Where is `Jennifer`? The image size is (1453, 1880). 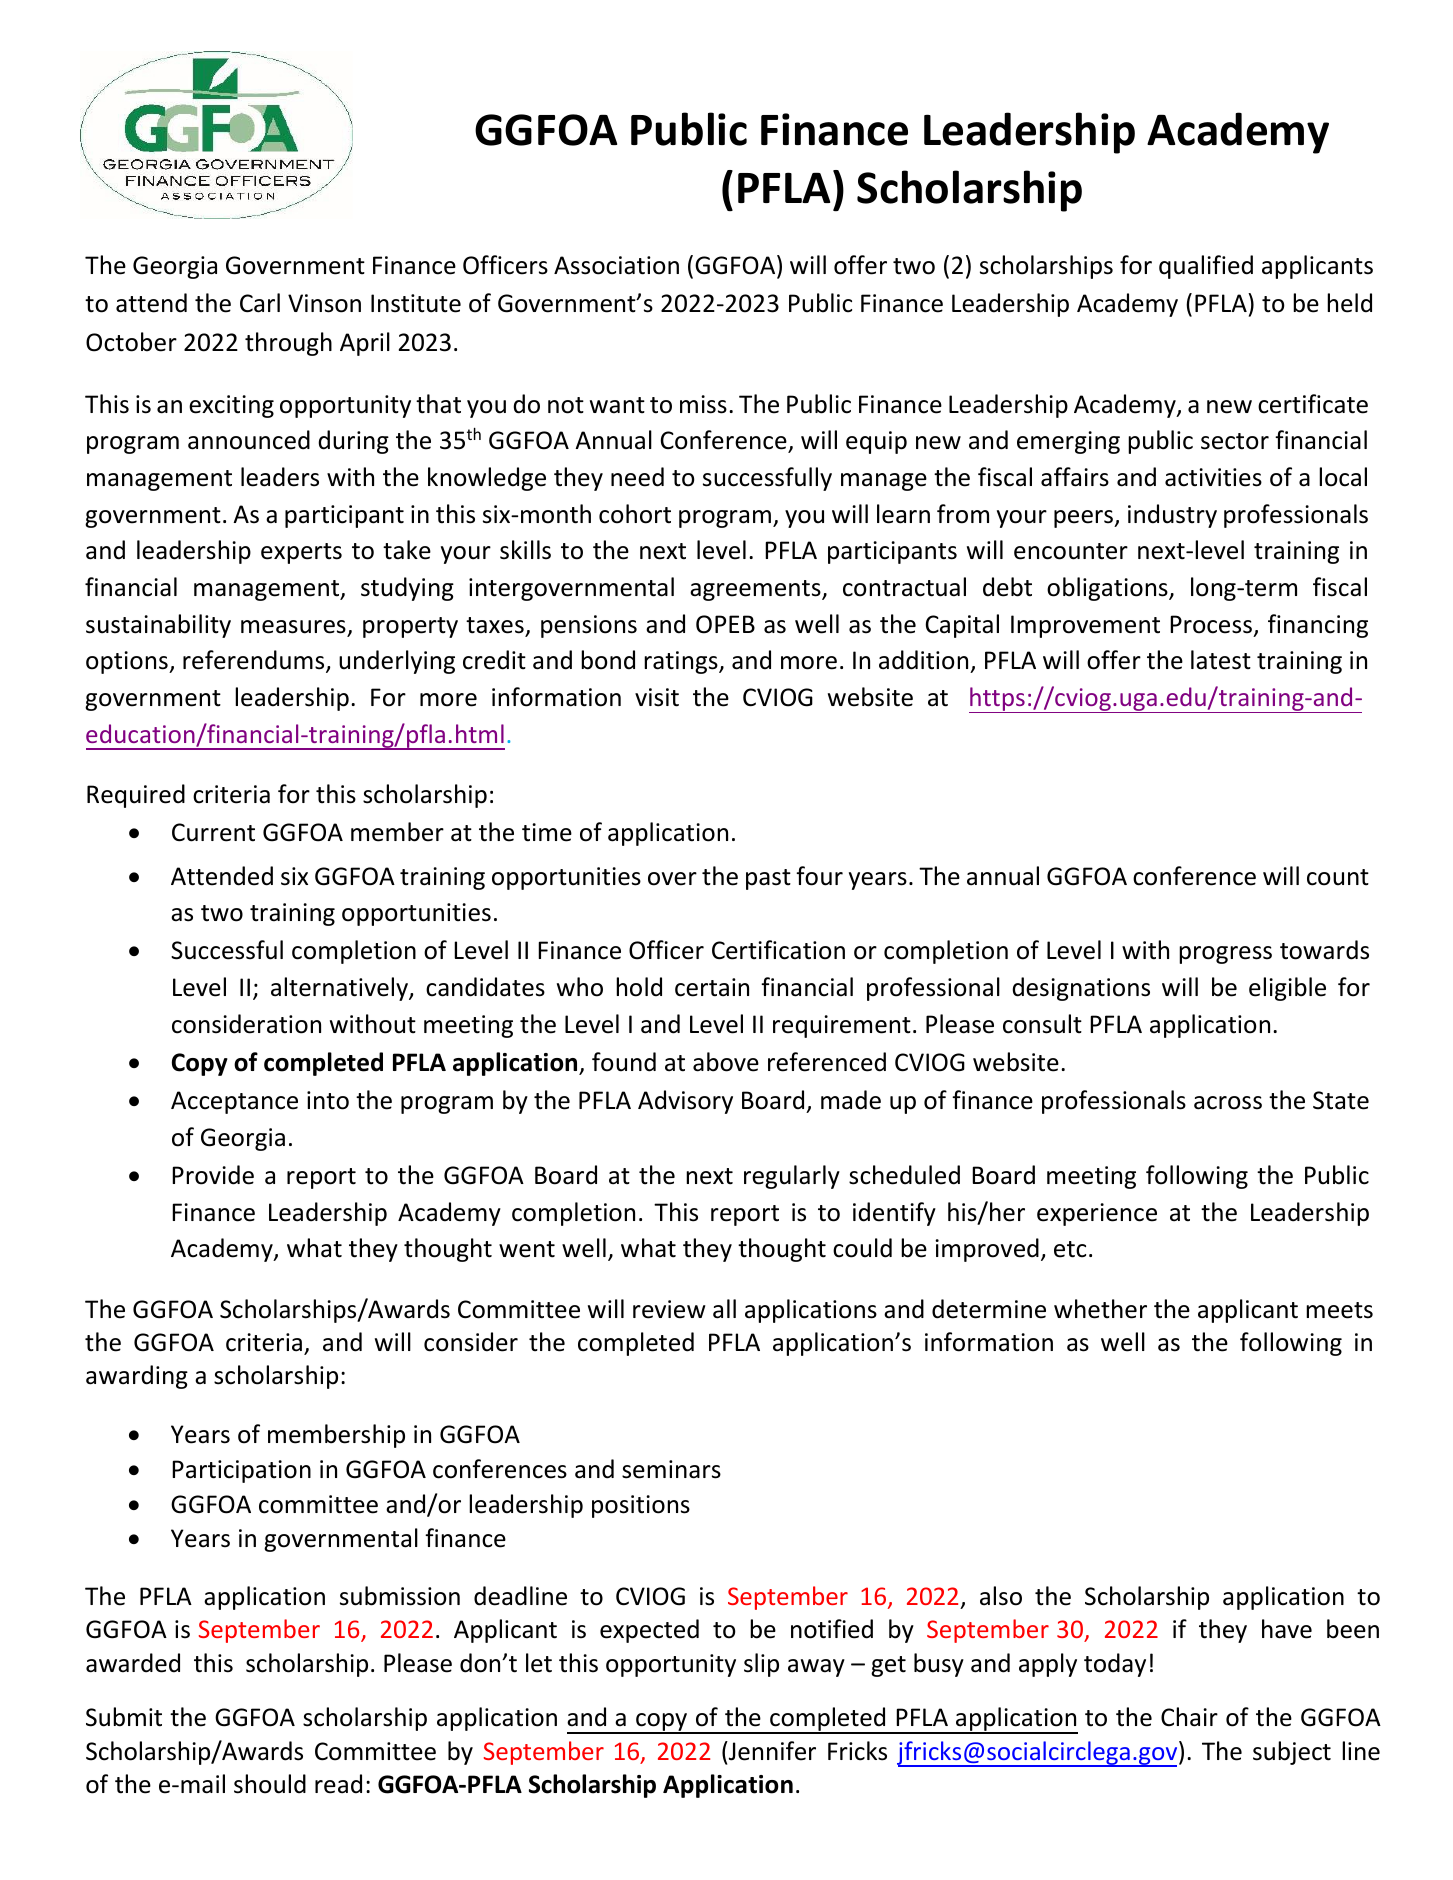
Jennifer is located at coordinates (771, 1751).
